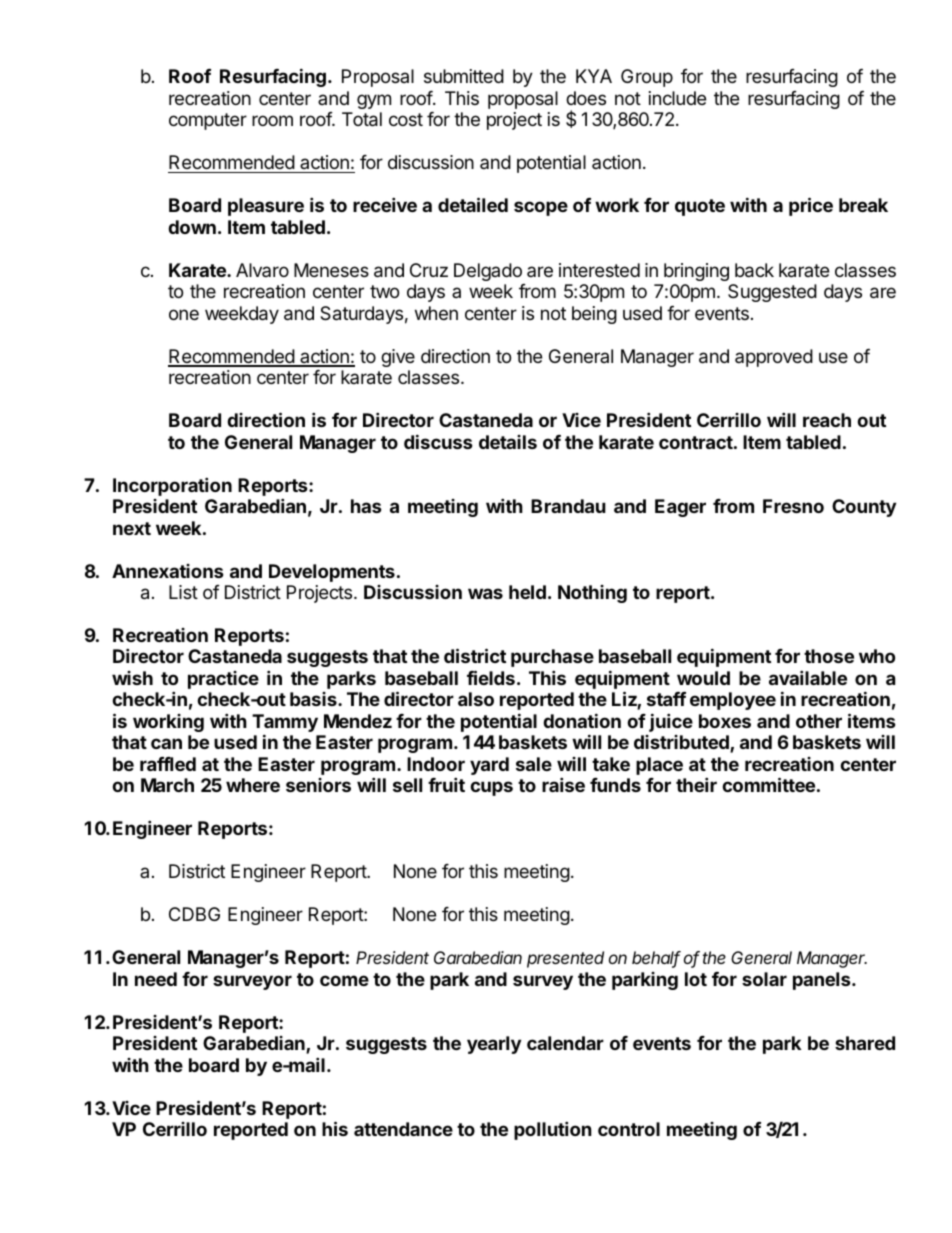 The width and height of the screenshot is (952, 1233). Describe the element at coordinates (183, 592) in the screenshot. I see `List` at that location.
